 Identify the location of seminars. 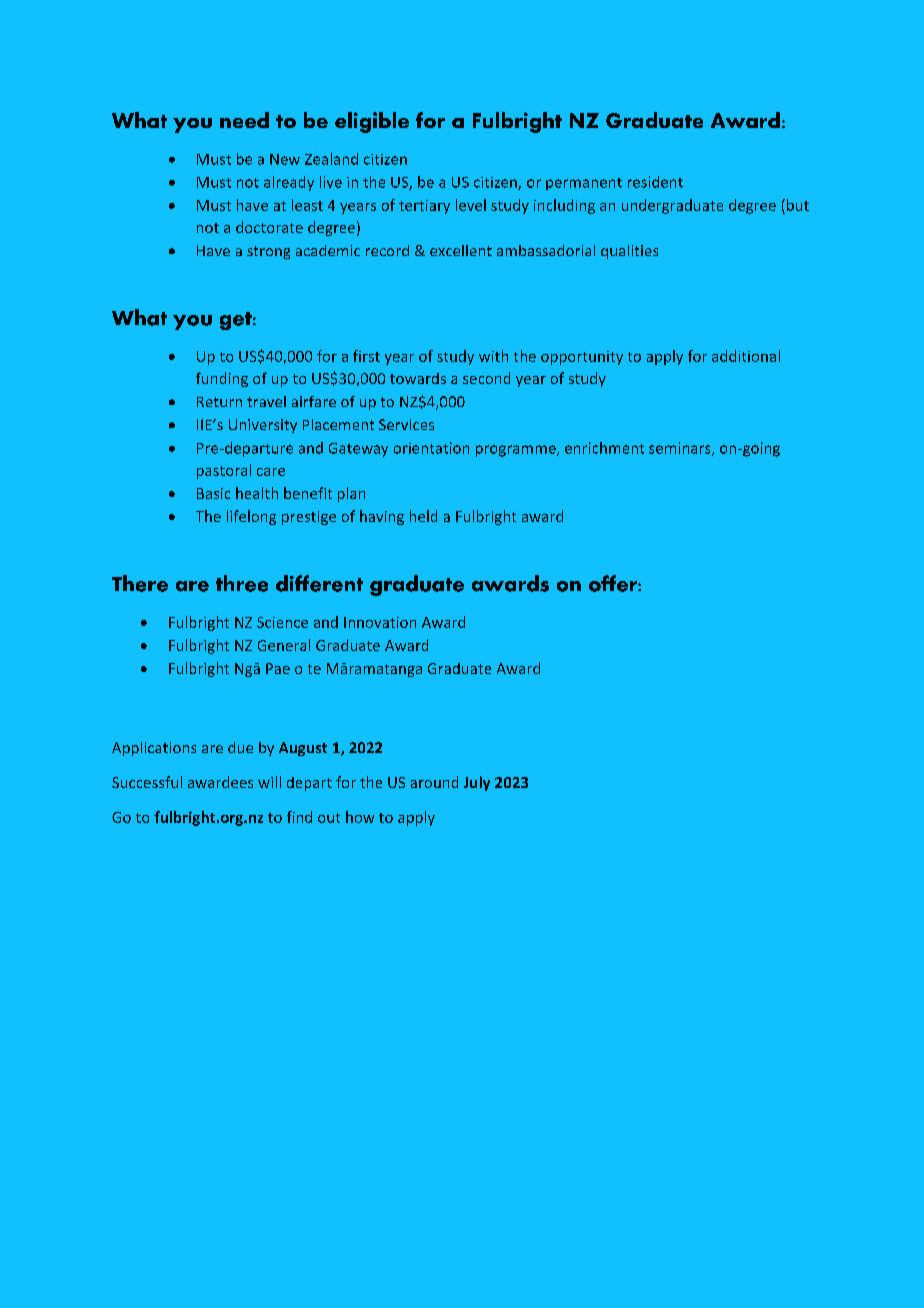
(681, 449).
